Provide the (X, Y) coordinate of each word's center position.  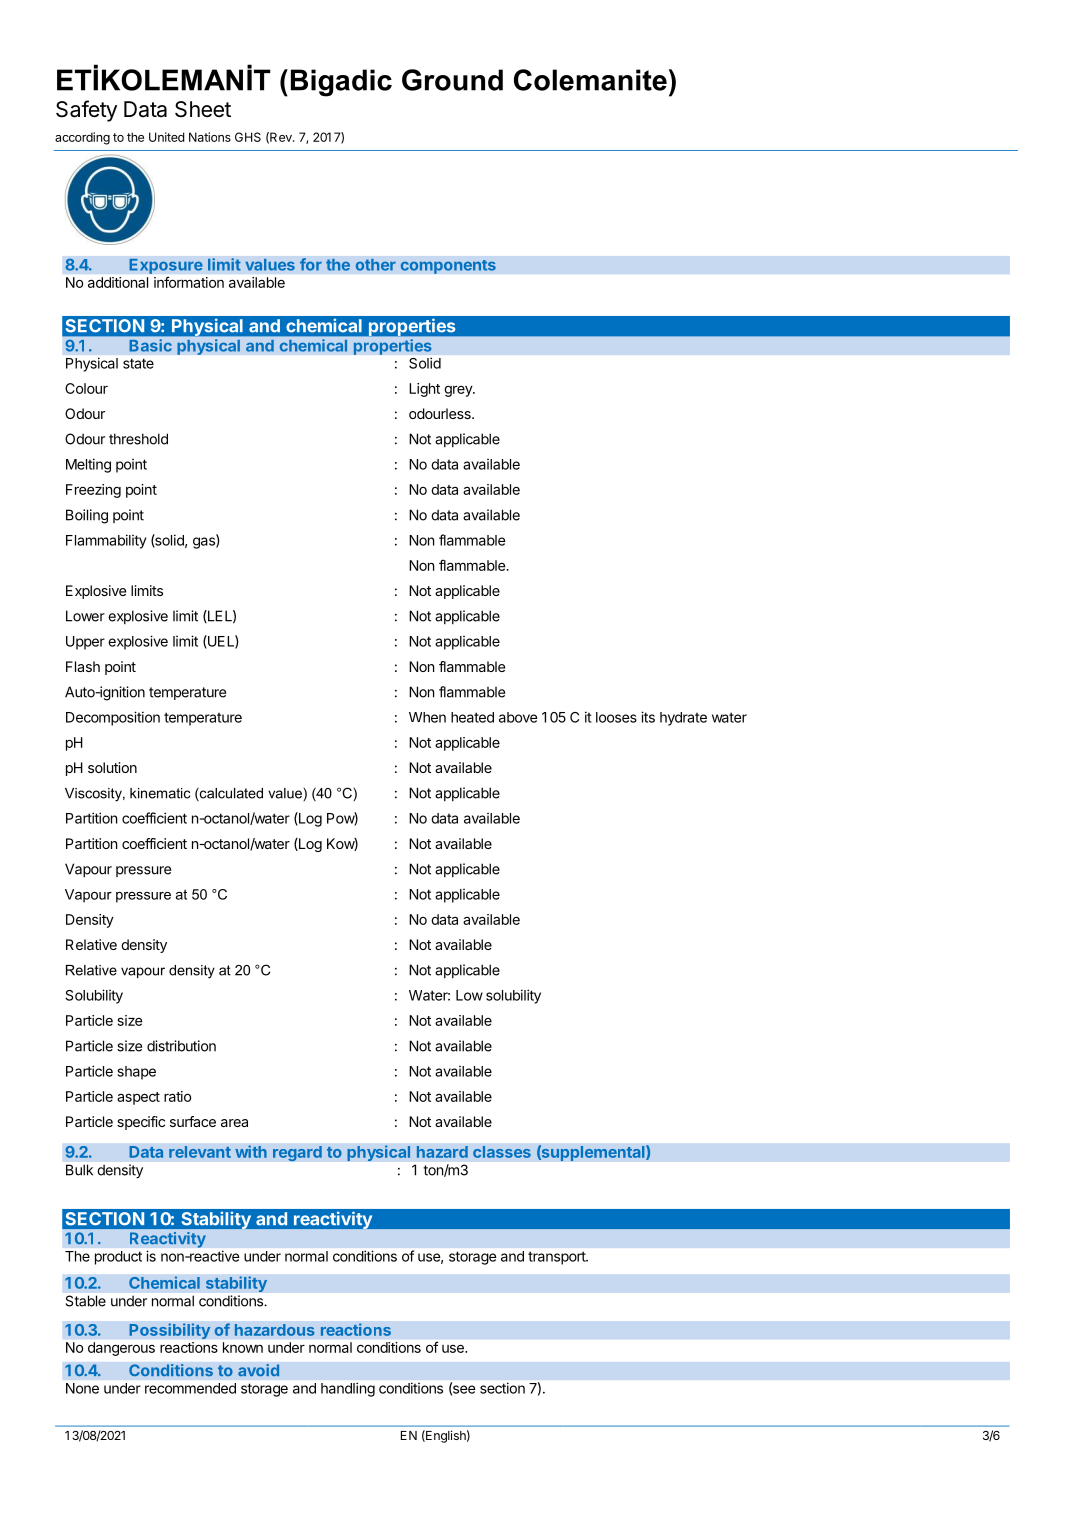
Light (424, 390)
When (427, 717)
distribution (181, 1046)
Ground (452, 80)
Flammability (106, 541)
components (448, 267)
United (167, 137)
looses (616, 717)
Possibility (170, 1331)
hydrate (683, 719)
